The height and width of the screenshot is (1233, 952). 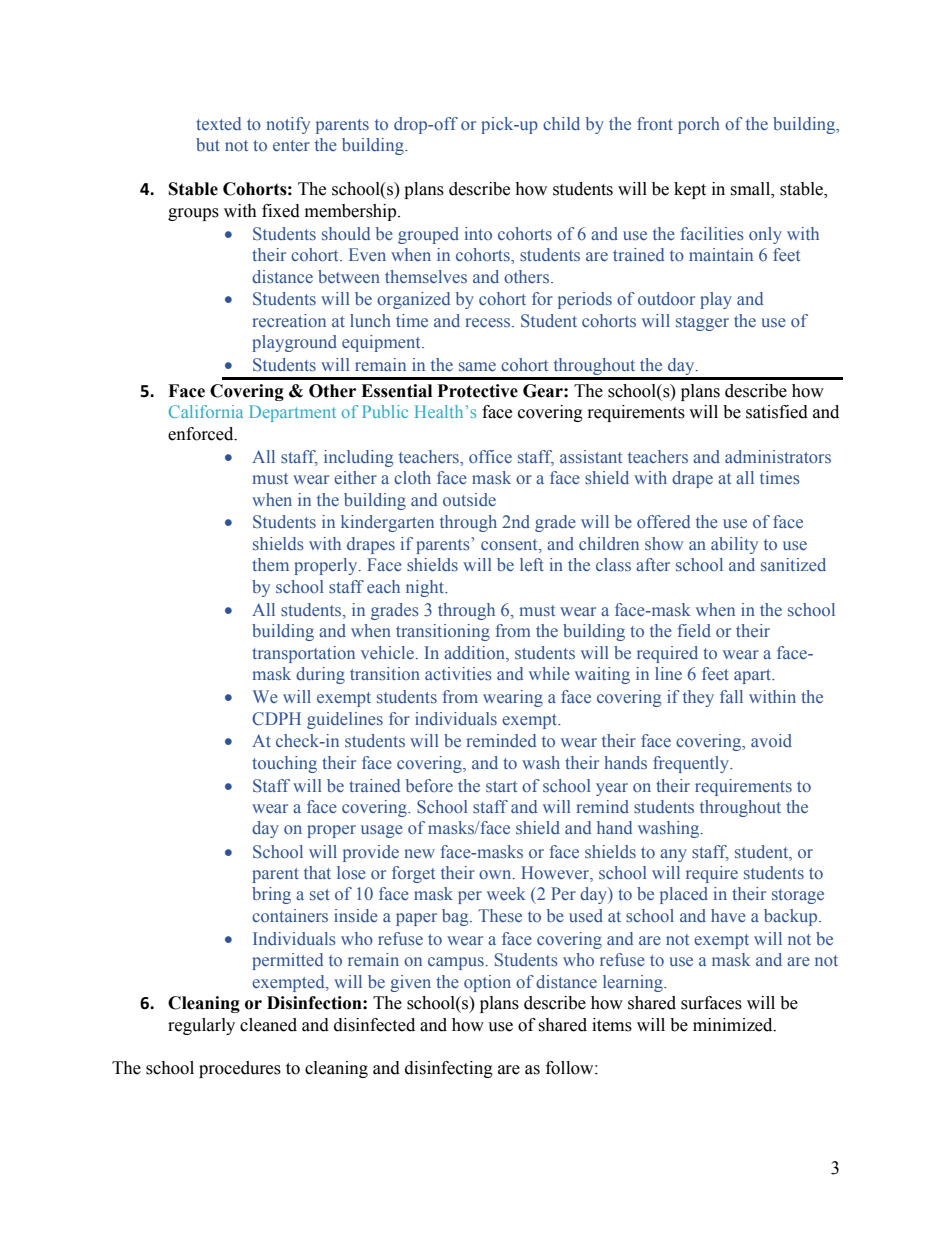 I want to click on disinfecting, so click(x=449, y=1069).
